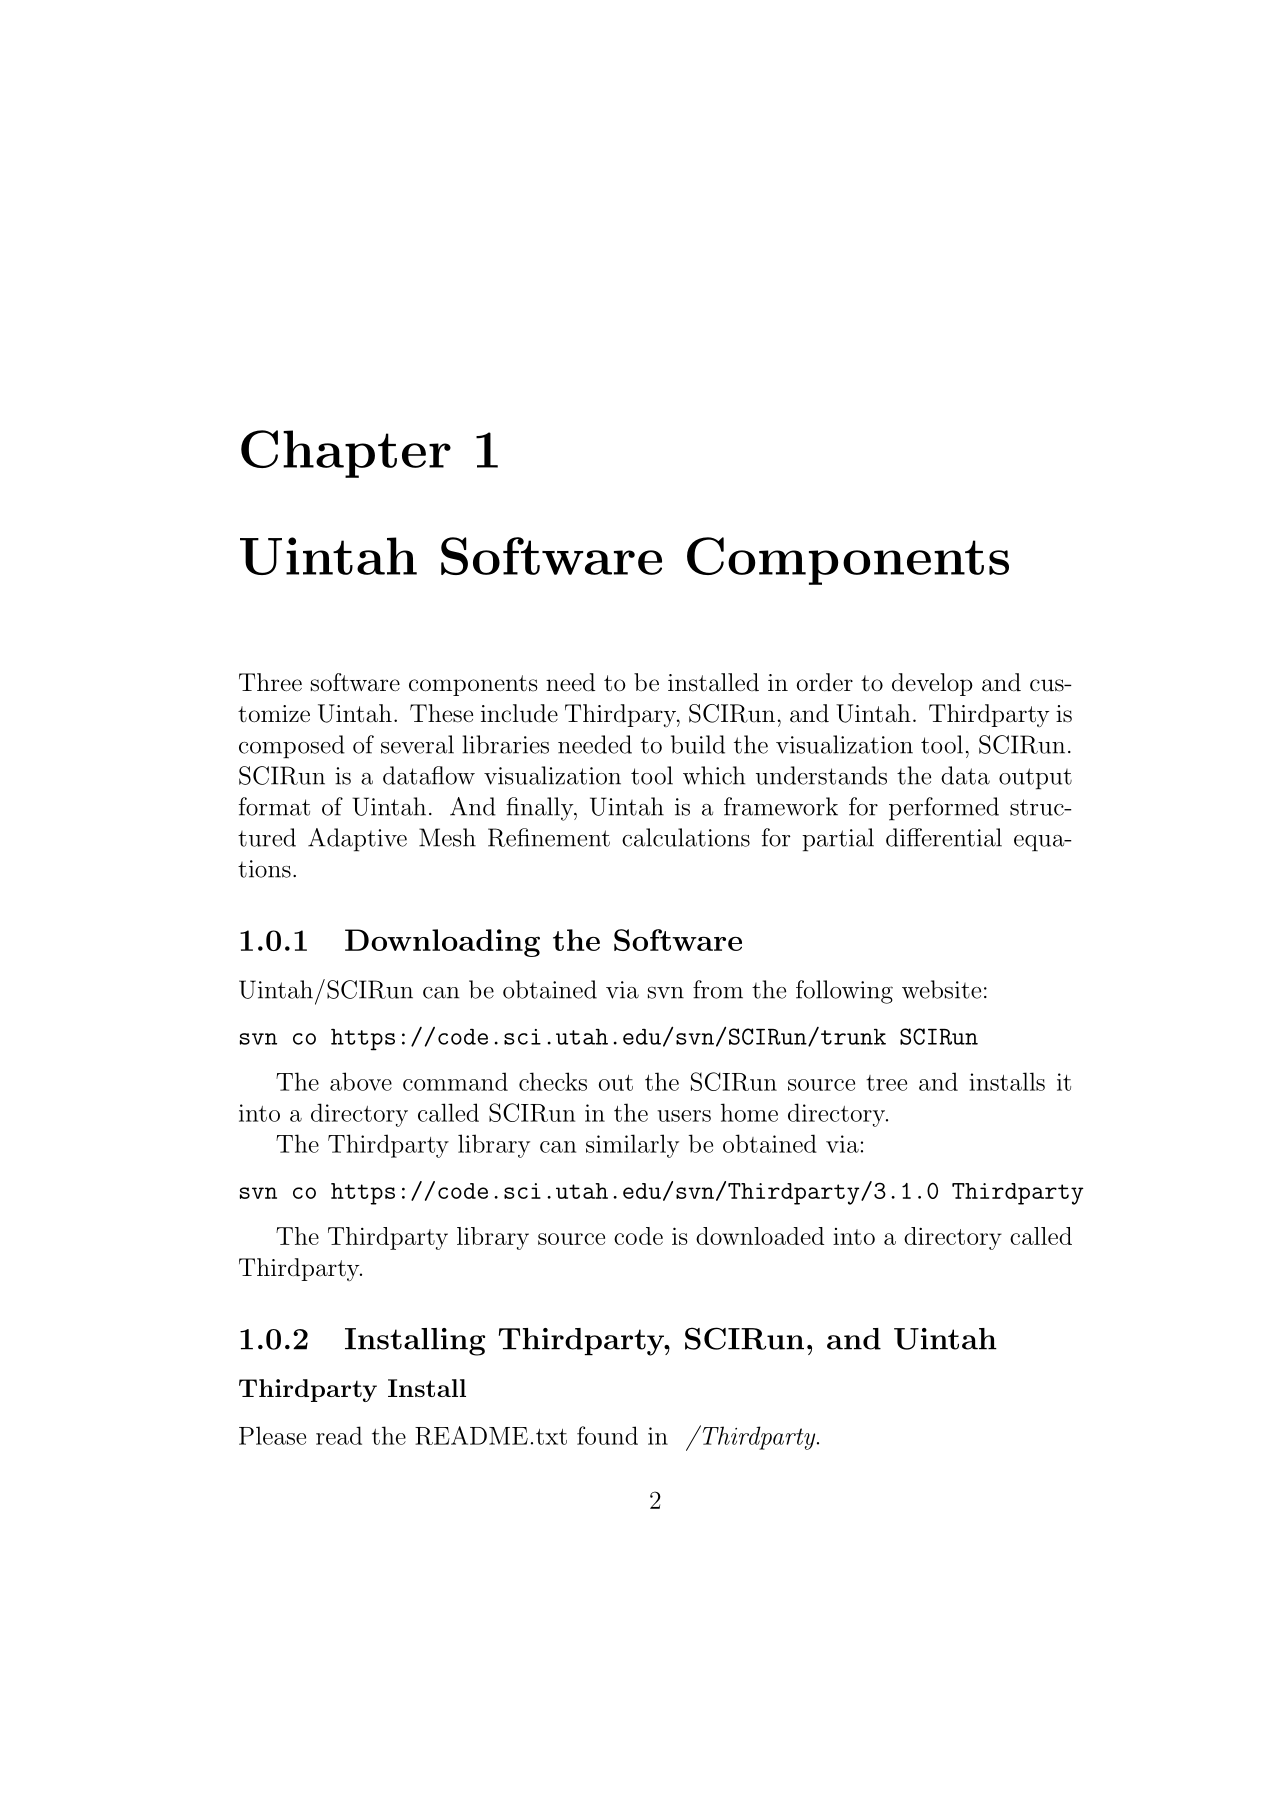 The image size is (1278, 1809). What do you see at coordinates (607, 1435) in the screenshot?
I see `found` at bounding box center [607, 1435].
